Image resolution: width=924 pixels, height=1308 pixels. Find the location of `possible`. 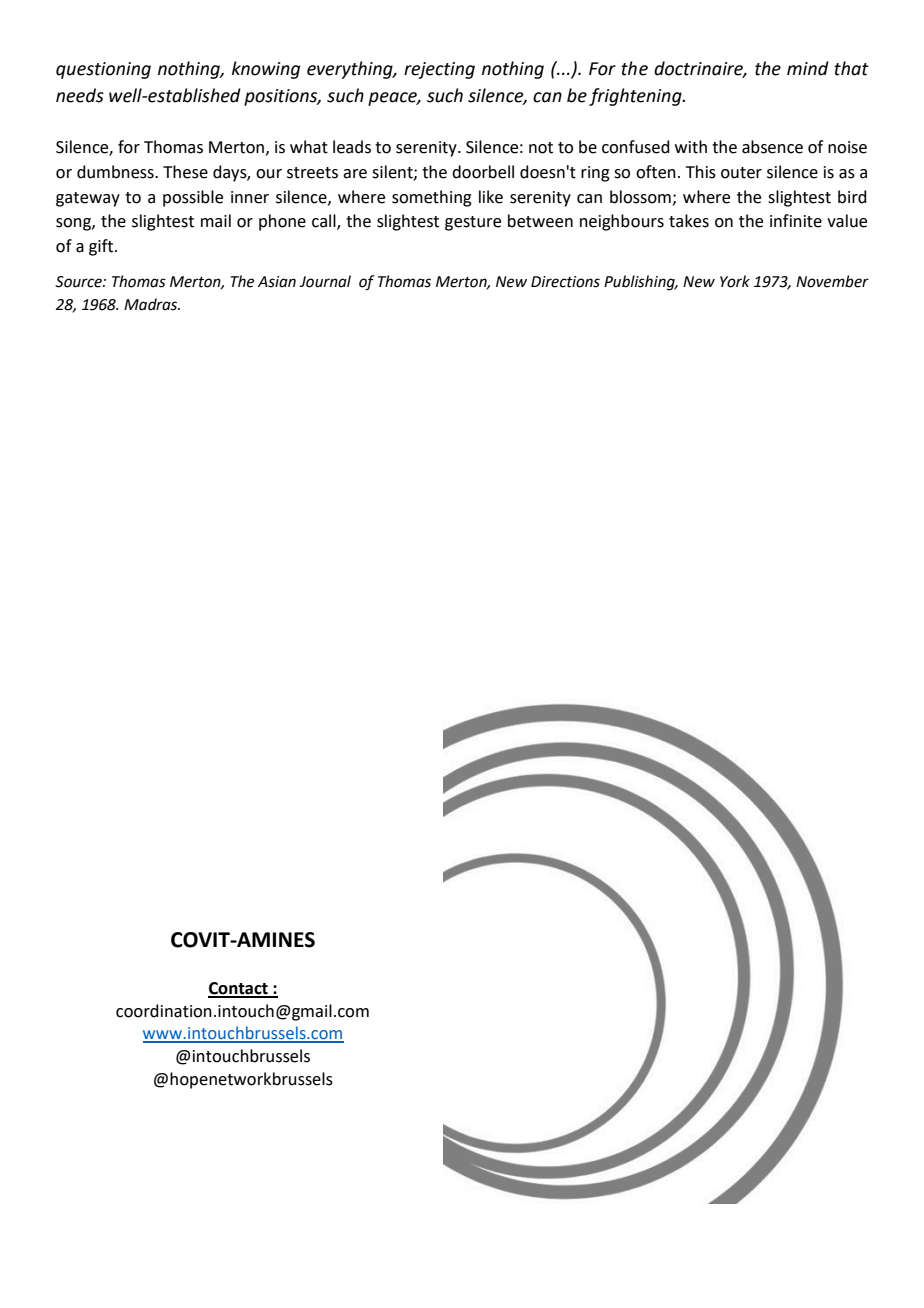

possible is located at coordinates (193, 198).
